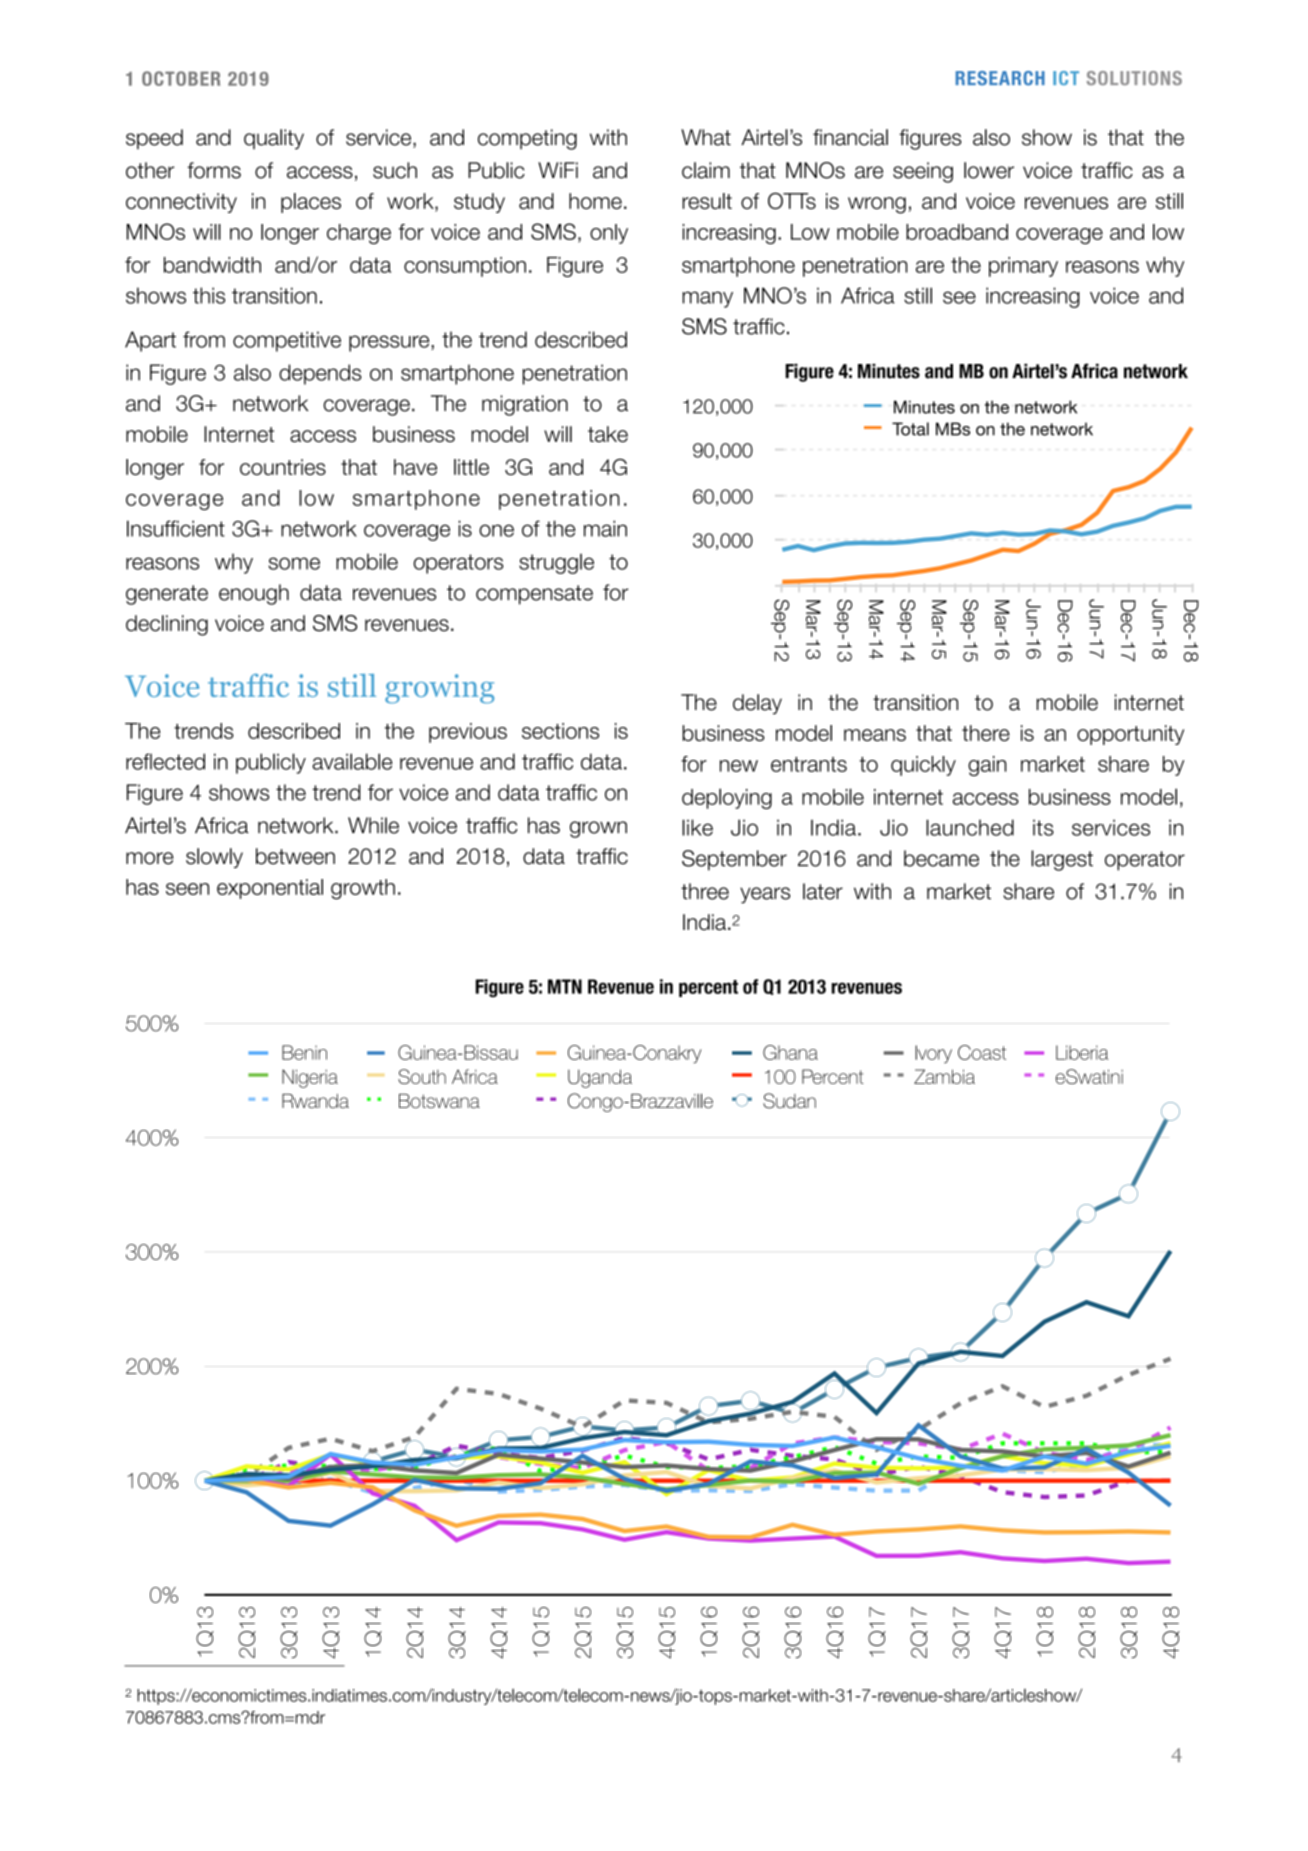 The height and width of the image is (1851, 1308). What do you see at coordinates (705, 891) in the image?
I see `three` at bounding box center [705, 891].
